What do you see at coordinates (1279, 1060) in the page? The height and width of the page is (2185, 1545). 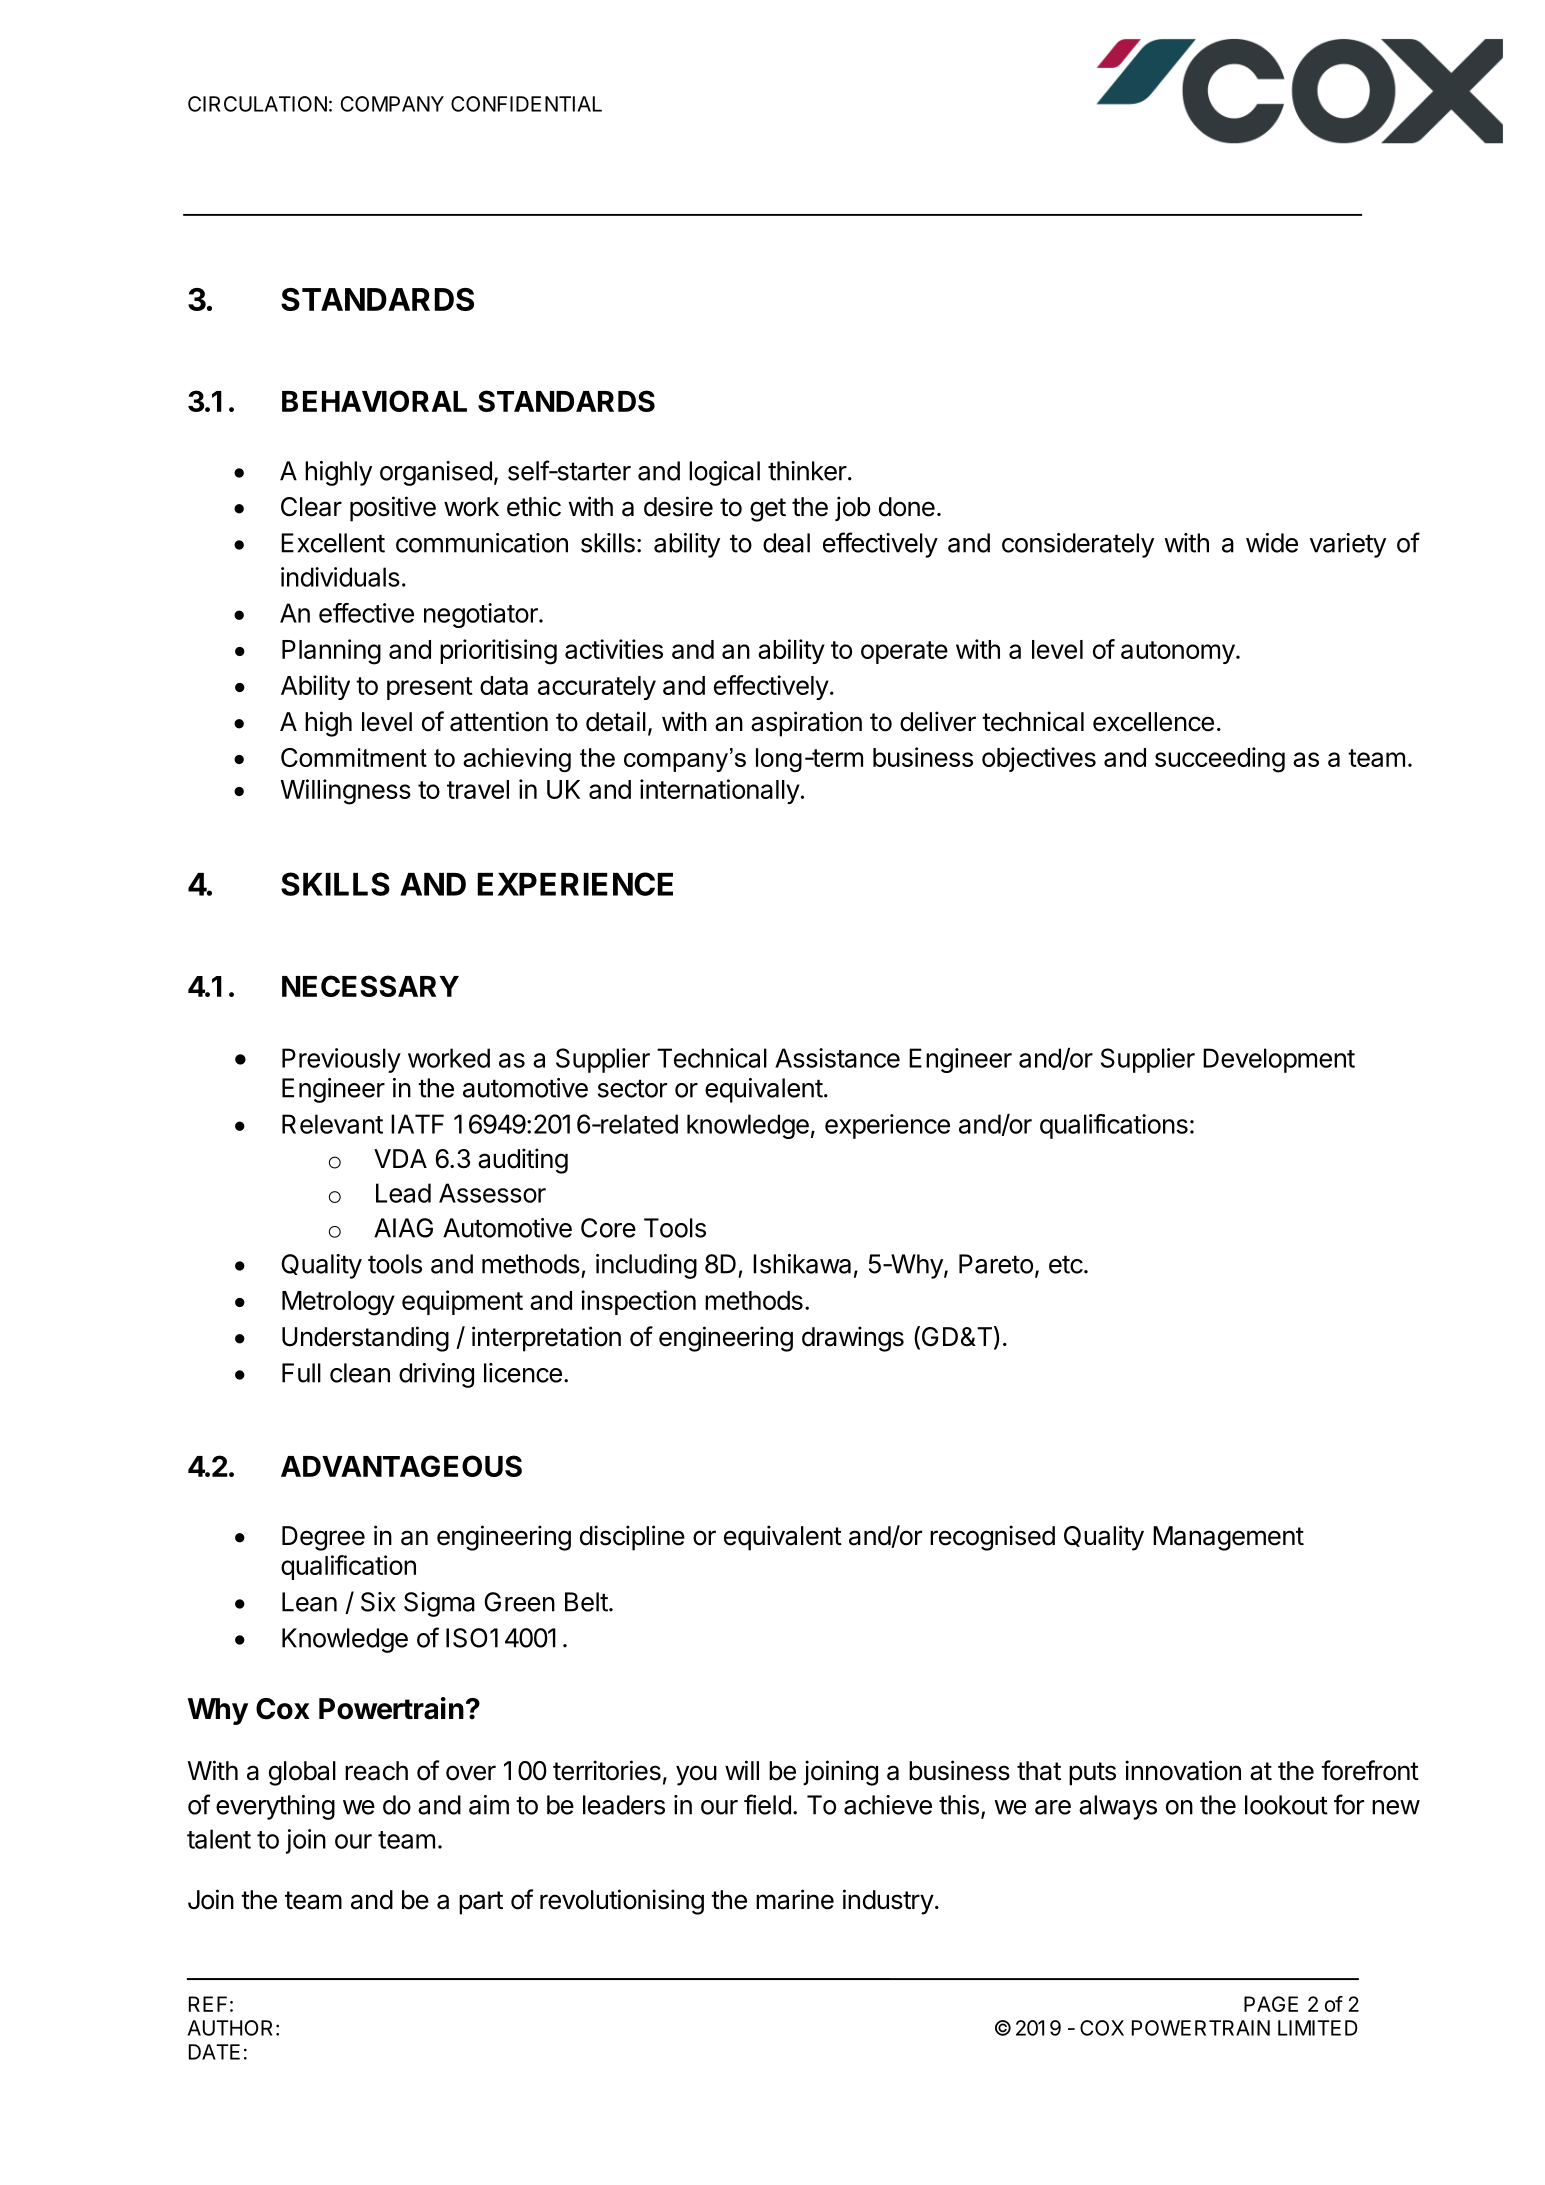 I see `Development` at bounding box center [1279, 1060].
